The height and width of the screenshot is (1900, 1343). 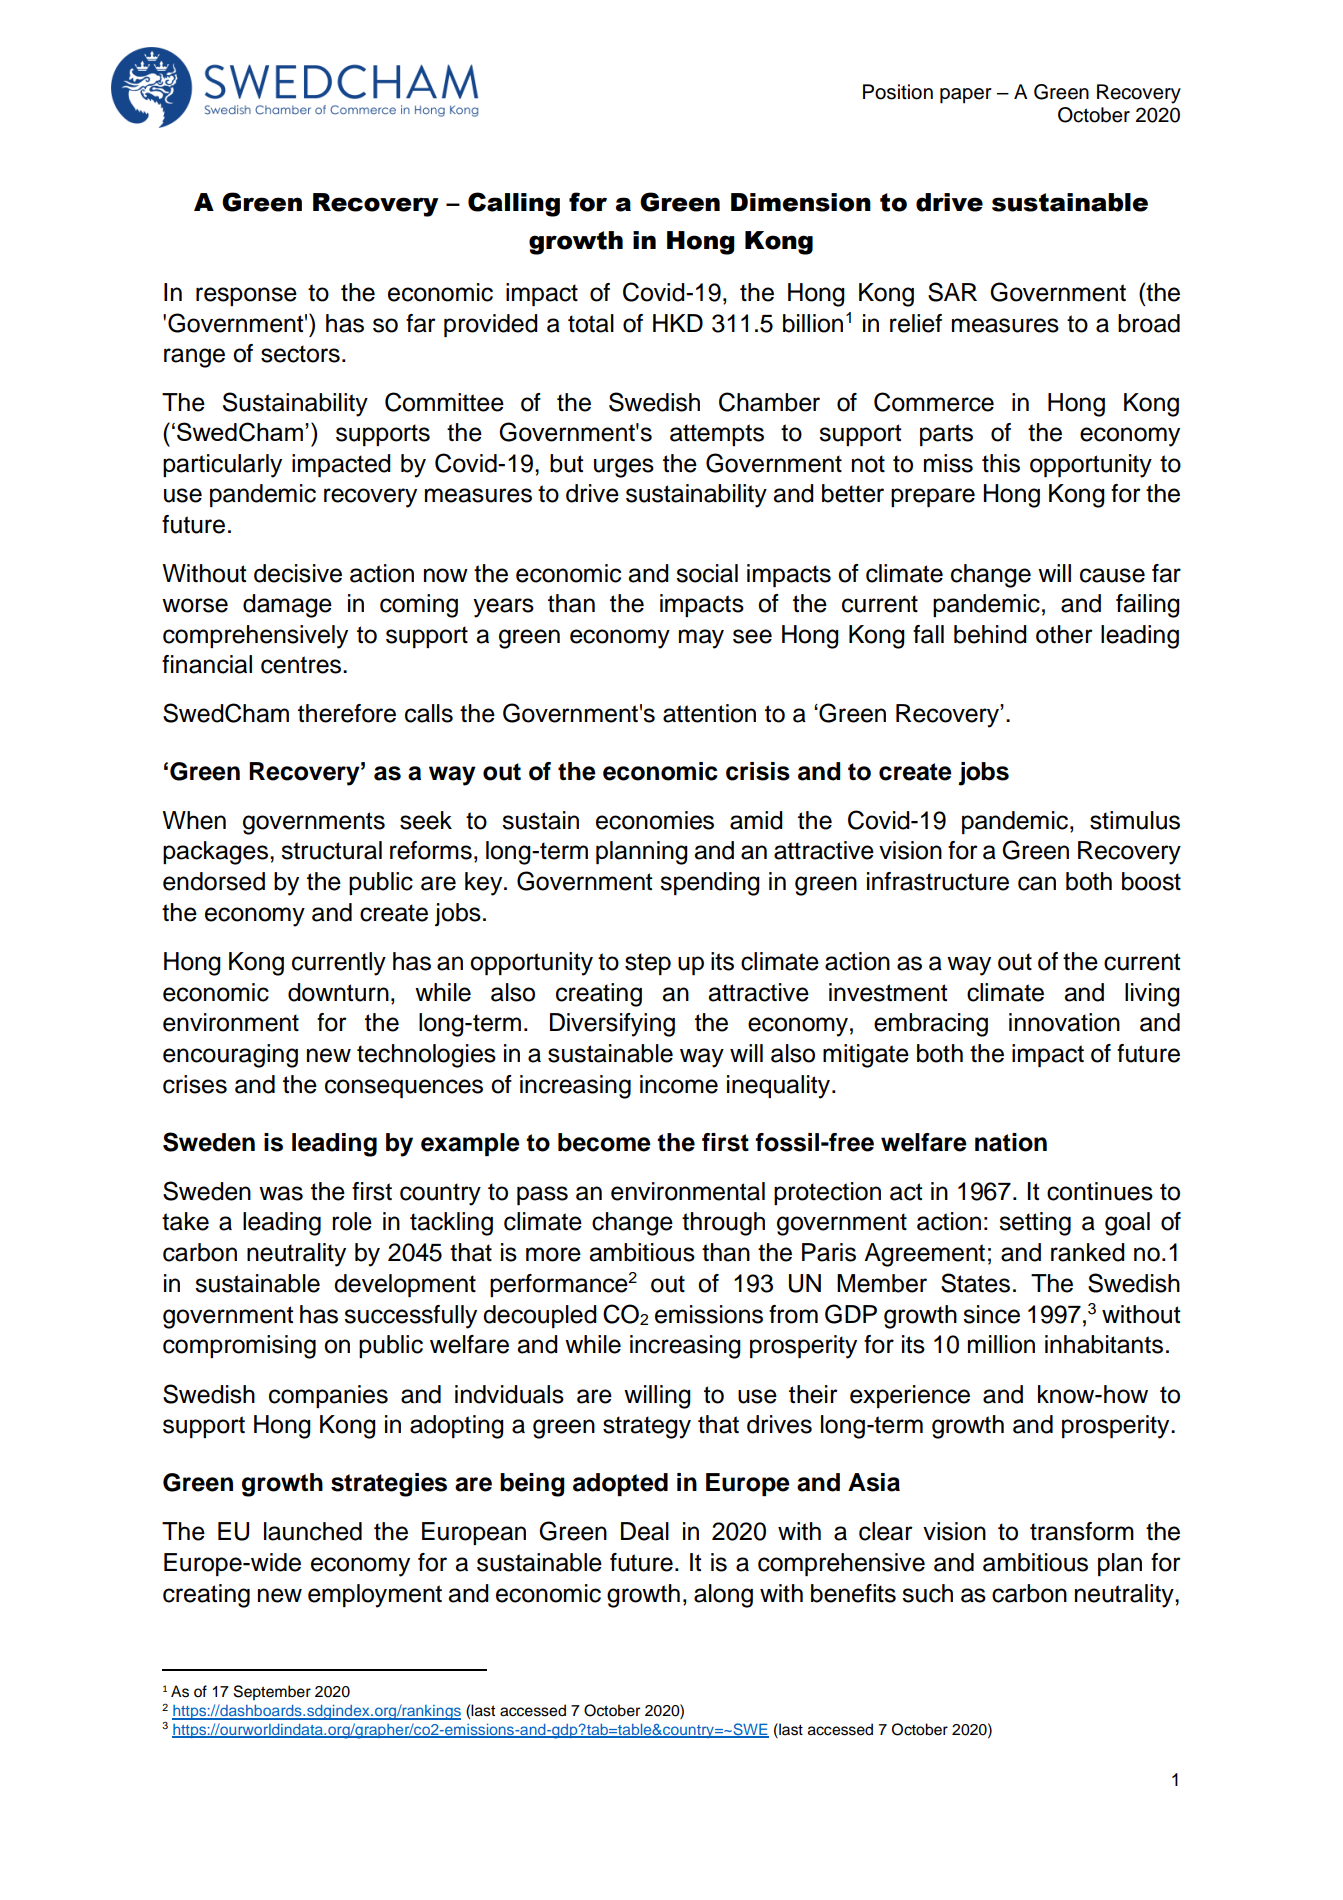 I want to click on nation, so click(x=1011, y=1142).
